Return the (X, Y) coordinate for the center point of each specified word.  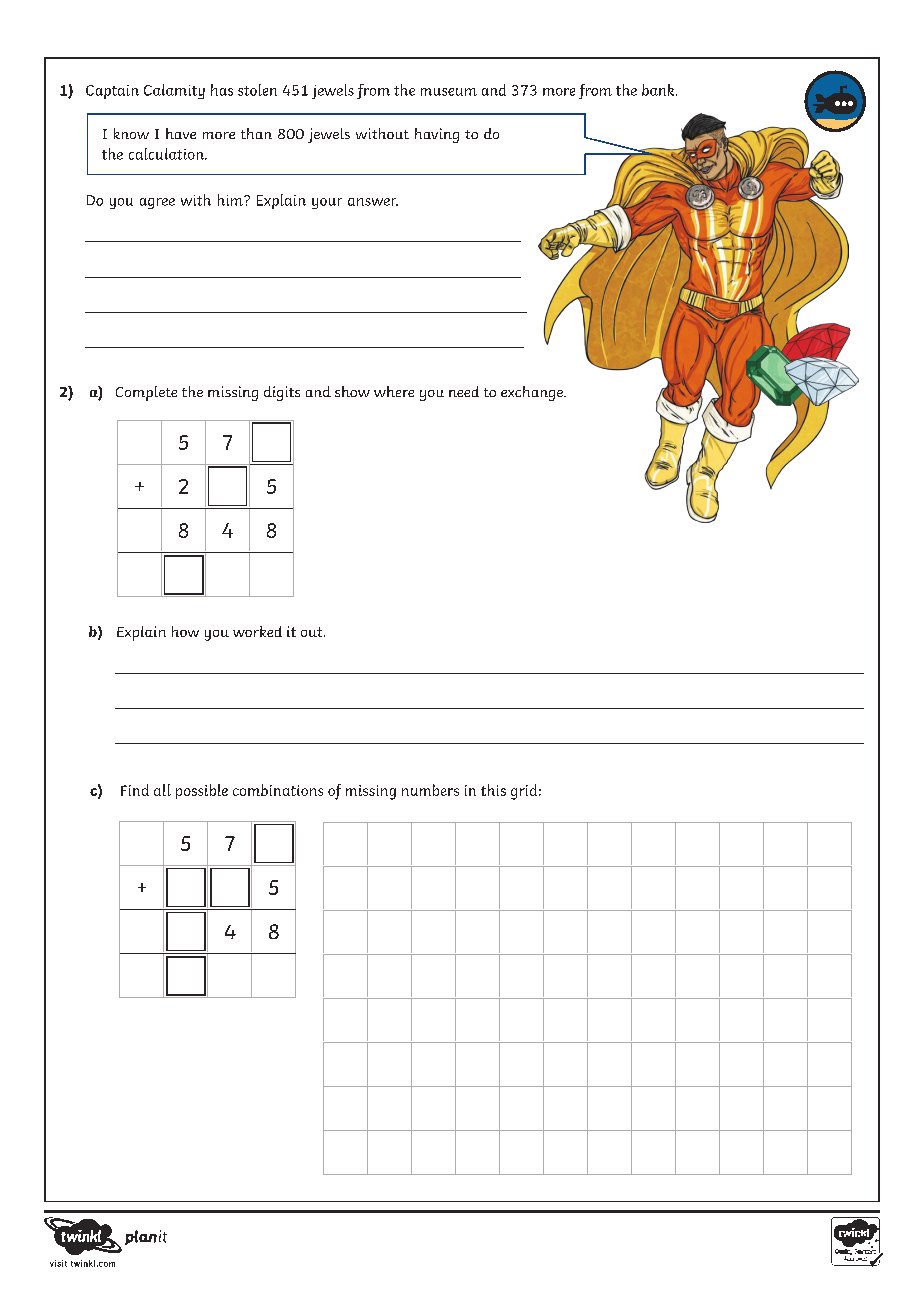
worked (257, 631)
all (162, 790)
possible (202, 791)
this (493, 790)
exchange (533, 393)
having (437, 135)
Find (135, 790)
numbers (430, 790)
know (131, 133)
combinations (278, 790)
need (464, 391)
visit (58, 1263)
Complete (146, 393)
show (352, 391)
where (394, 391)
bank (659, 90)
